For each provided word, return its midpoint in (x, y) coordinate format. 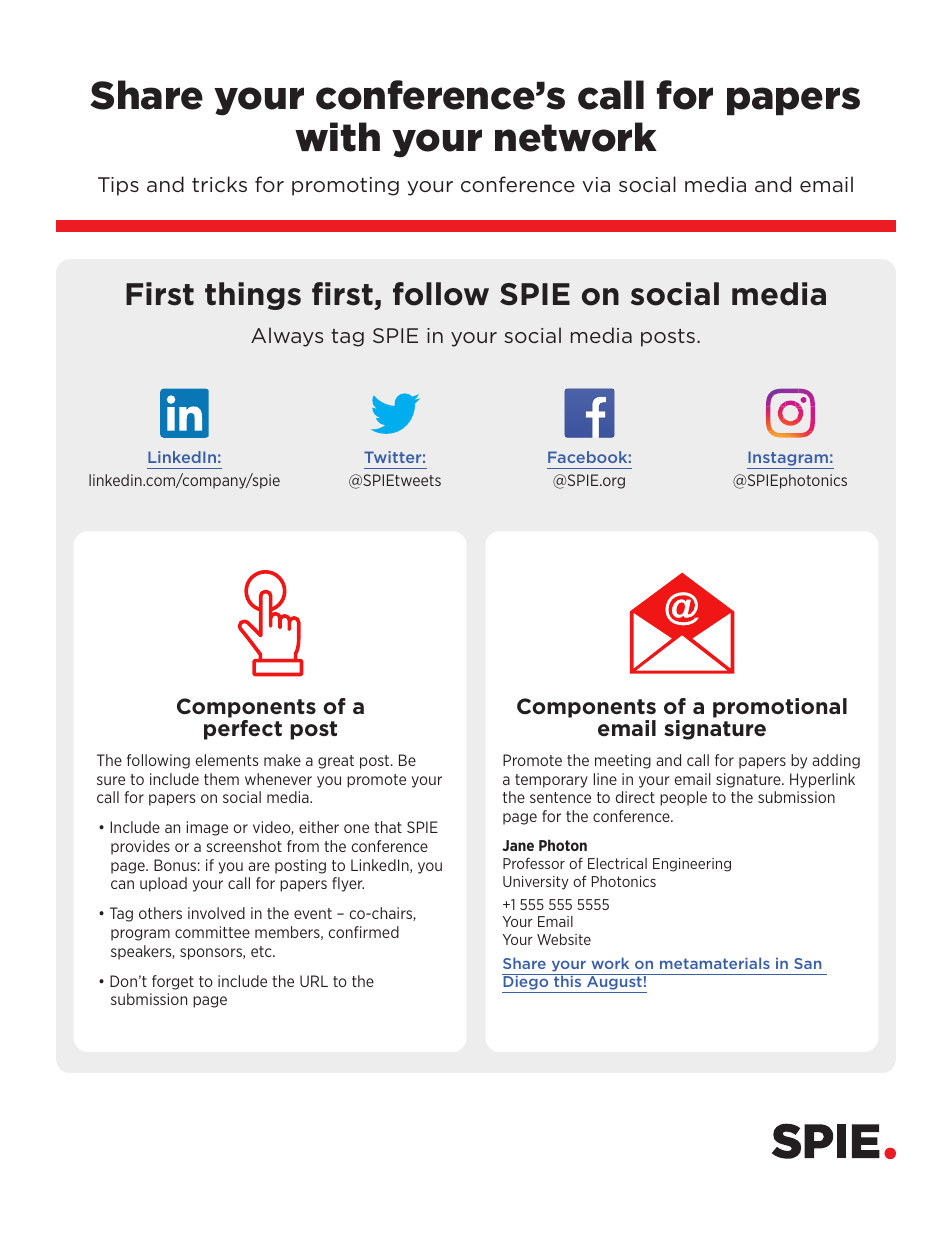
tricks (219, 184)
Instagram (788, 460)
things (253, 296)
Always (287, 337)
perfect (243, 730)
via (596, 184)
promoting (345, 186)
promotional (780, 708)
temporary (551, 781)
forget (173, 982)
